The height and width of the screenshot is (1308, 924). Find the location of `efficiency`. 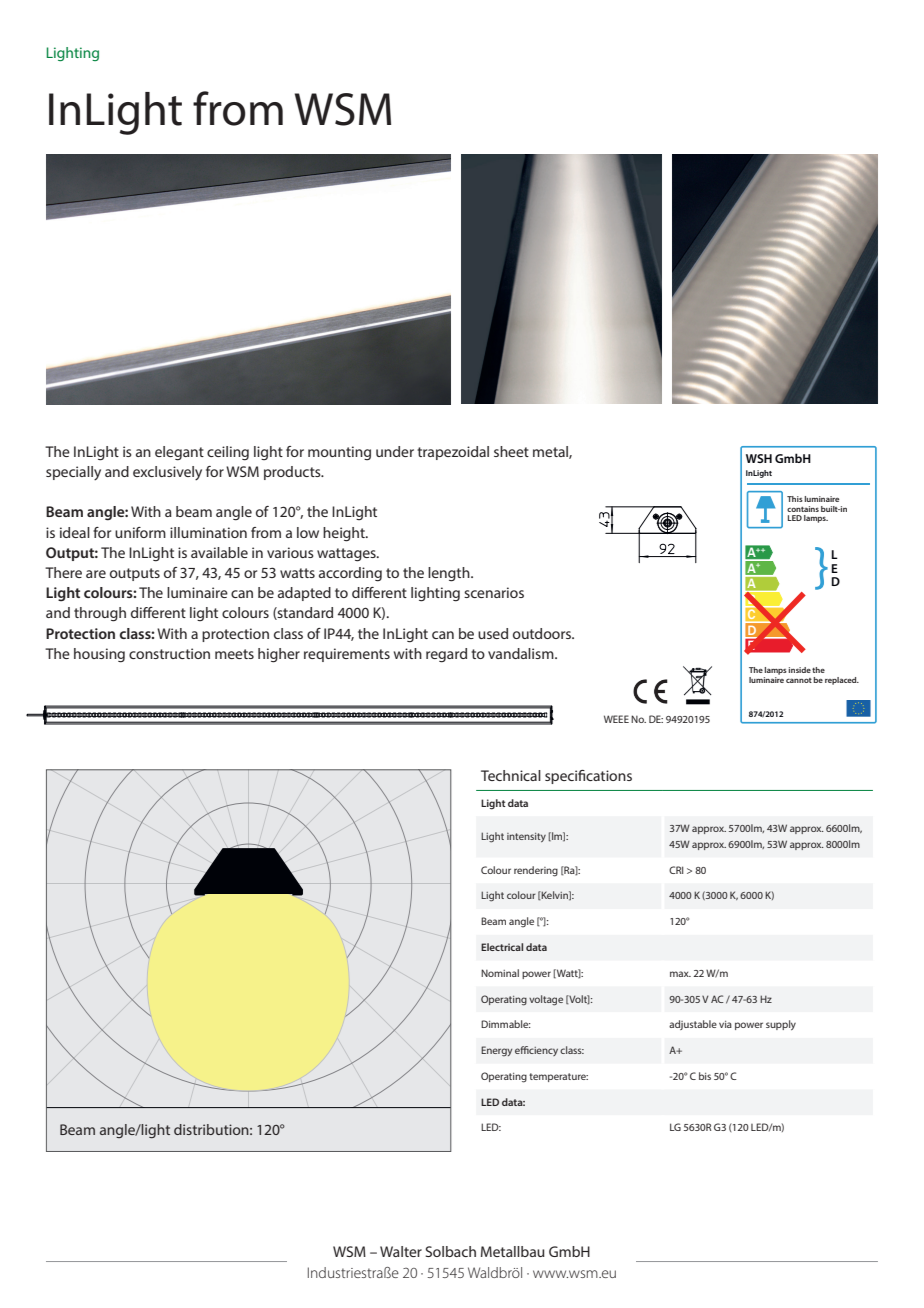

efficiency is located at coordinates (536, 1051).
